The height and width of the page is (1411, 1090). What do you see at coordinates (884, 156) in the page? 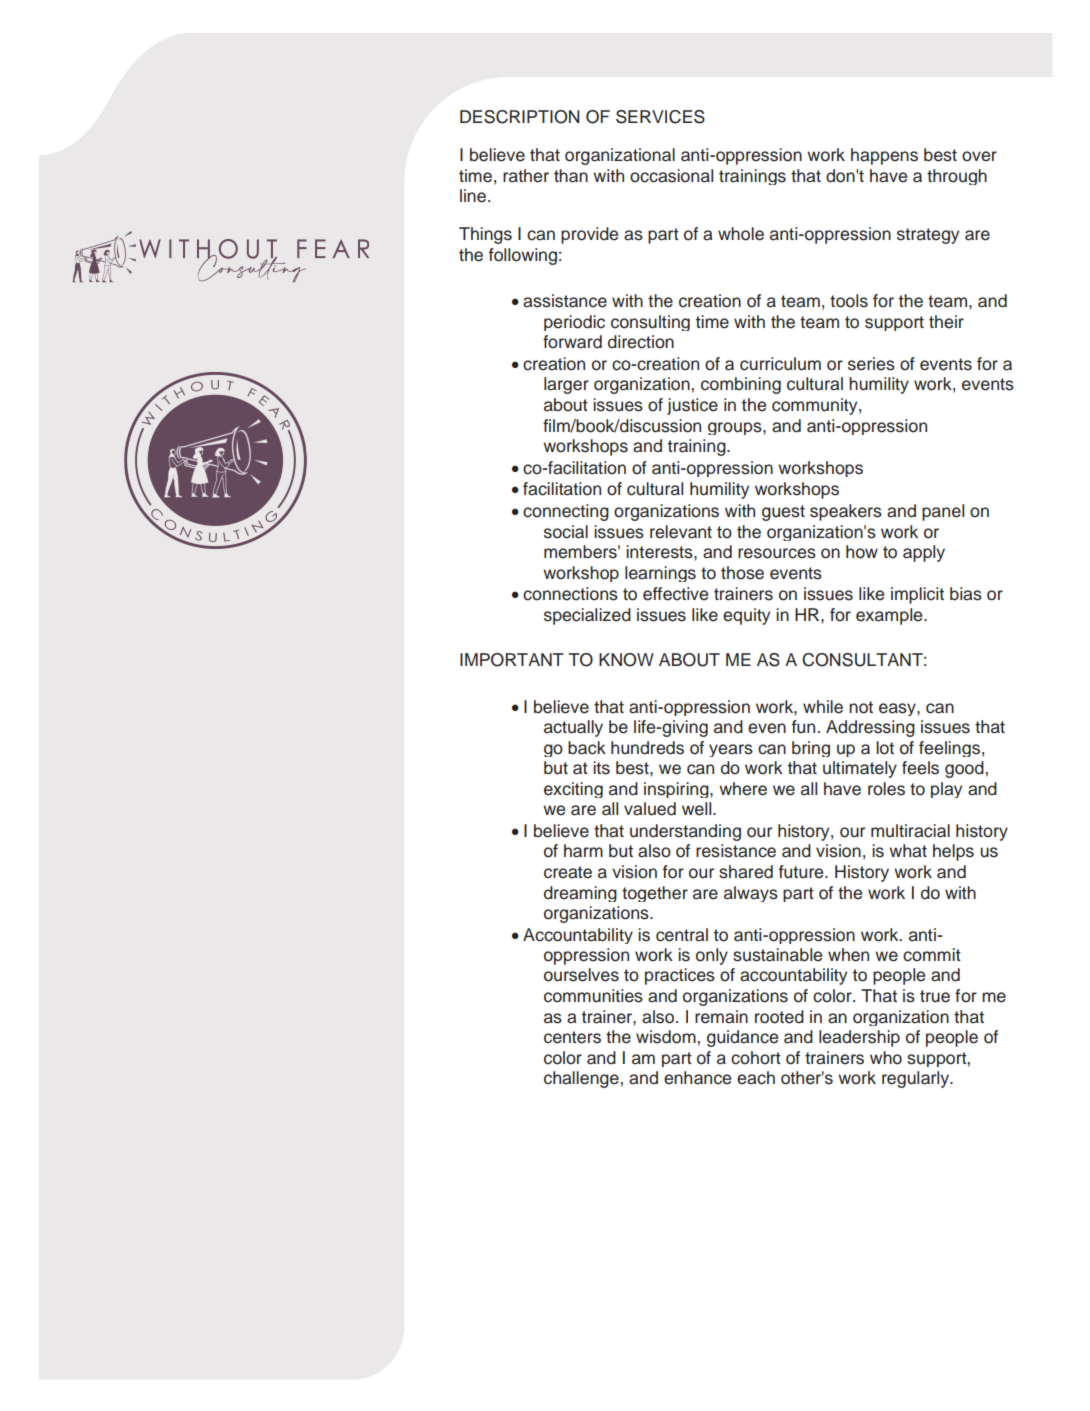
I see `happens` at bounding box center [884, 156].
